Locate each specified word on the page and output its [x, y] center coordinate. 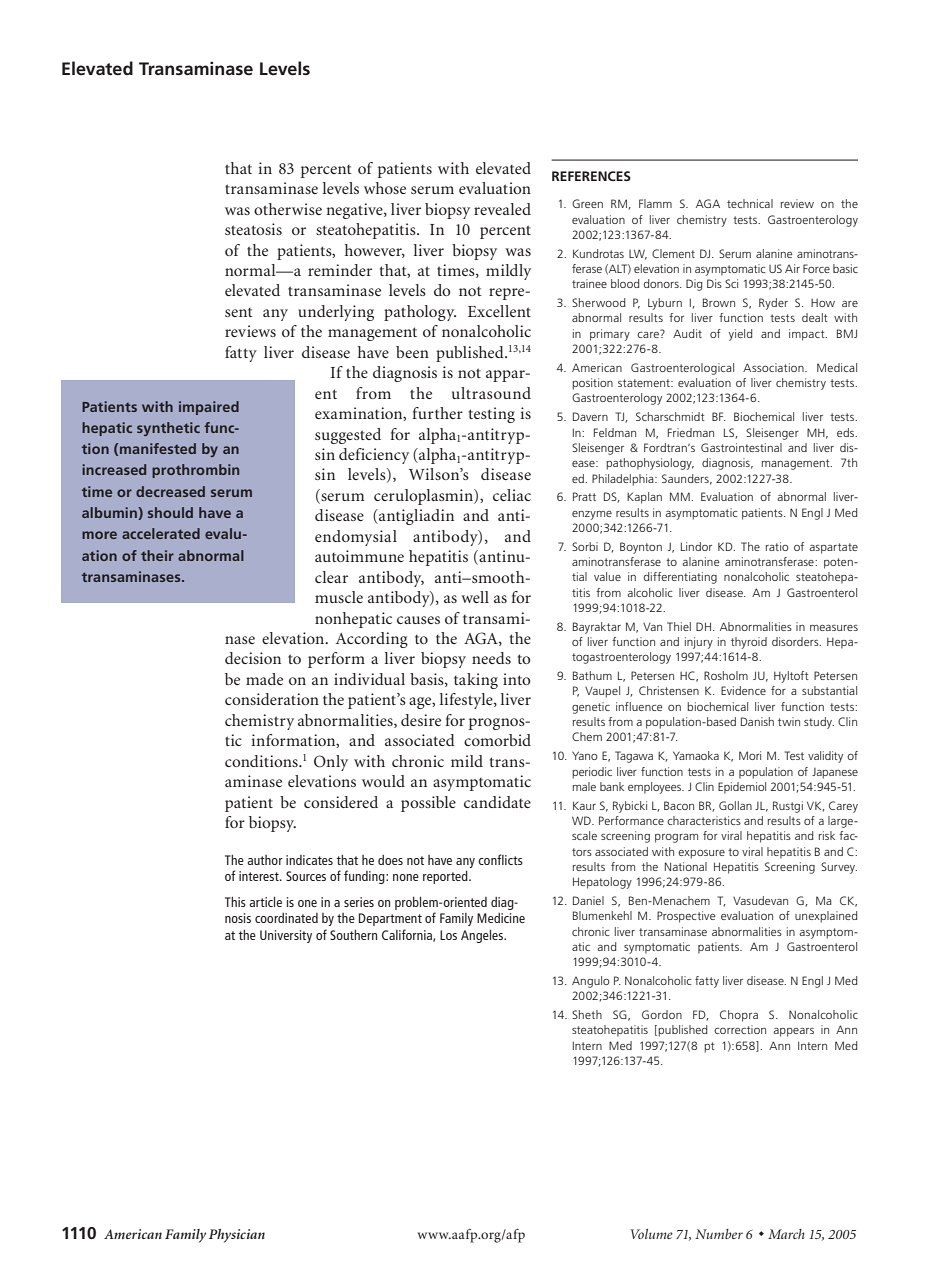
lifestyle [467, 701]
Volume [652, 1234]
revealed [502, 209]
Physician [237, 1236]
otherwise [288, 209]
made [264, 679]
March [786, 1234]
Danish [757, 721]
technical [750, 203]
